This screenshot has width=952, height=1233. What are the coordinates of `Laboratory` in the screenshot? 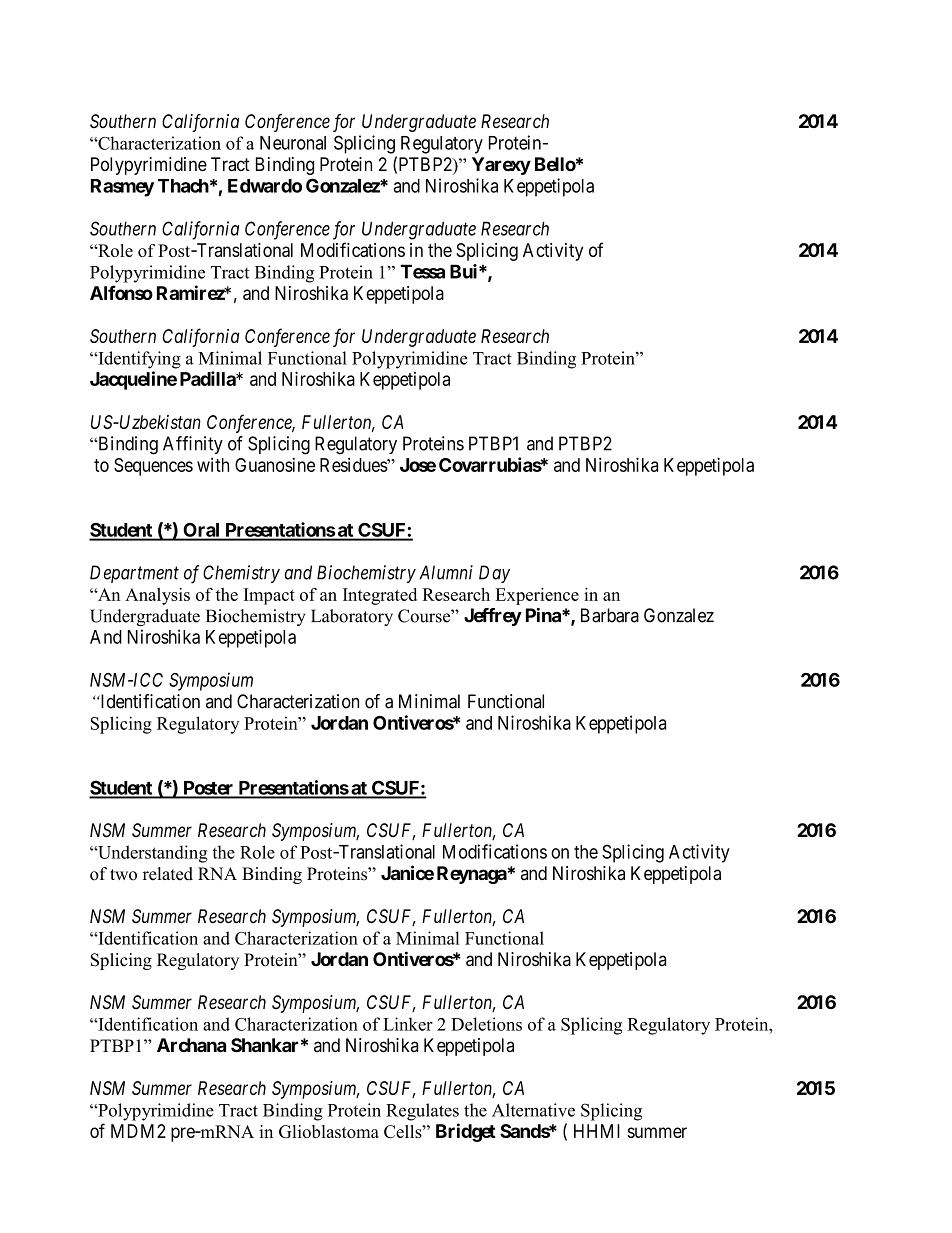 It's located at (352, 617).
